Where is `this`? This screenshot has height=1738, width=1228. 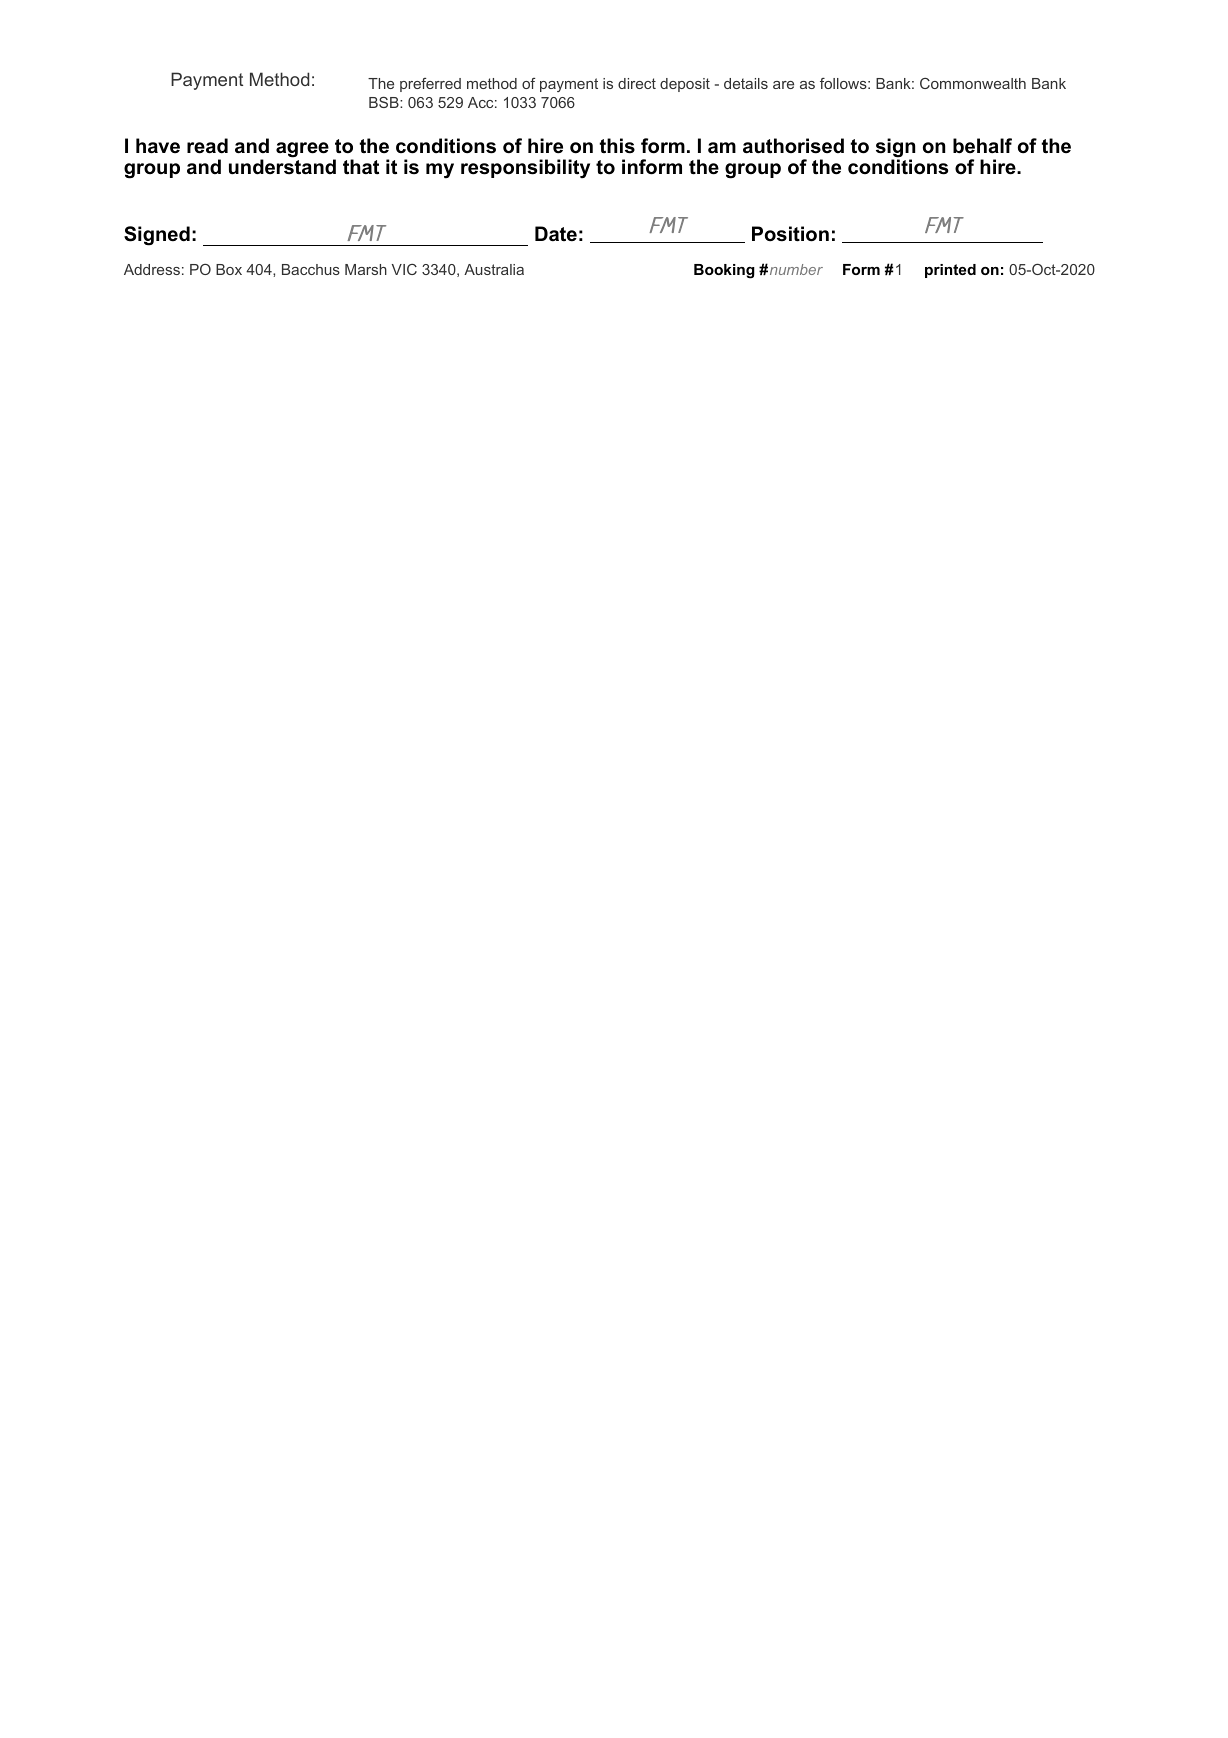 this is located at coordinates (617, 146).
